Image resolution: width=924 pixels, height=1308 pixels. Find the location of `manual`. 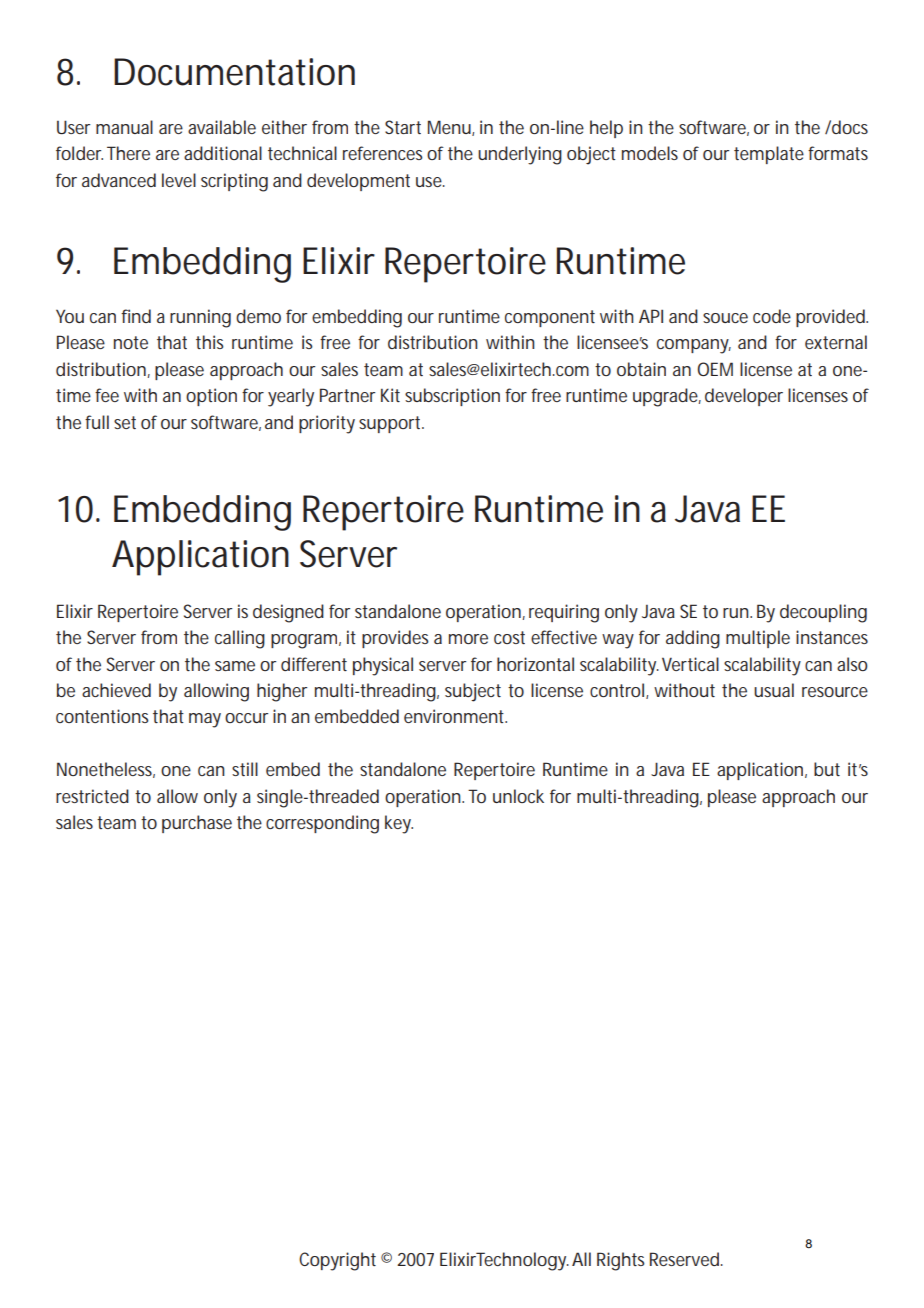

manual is located at coordinates (124, 127).
